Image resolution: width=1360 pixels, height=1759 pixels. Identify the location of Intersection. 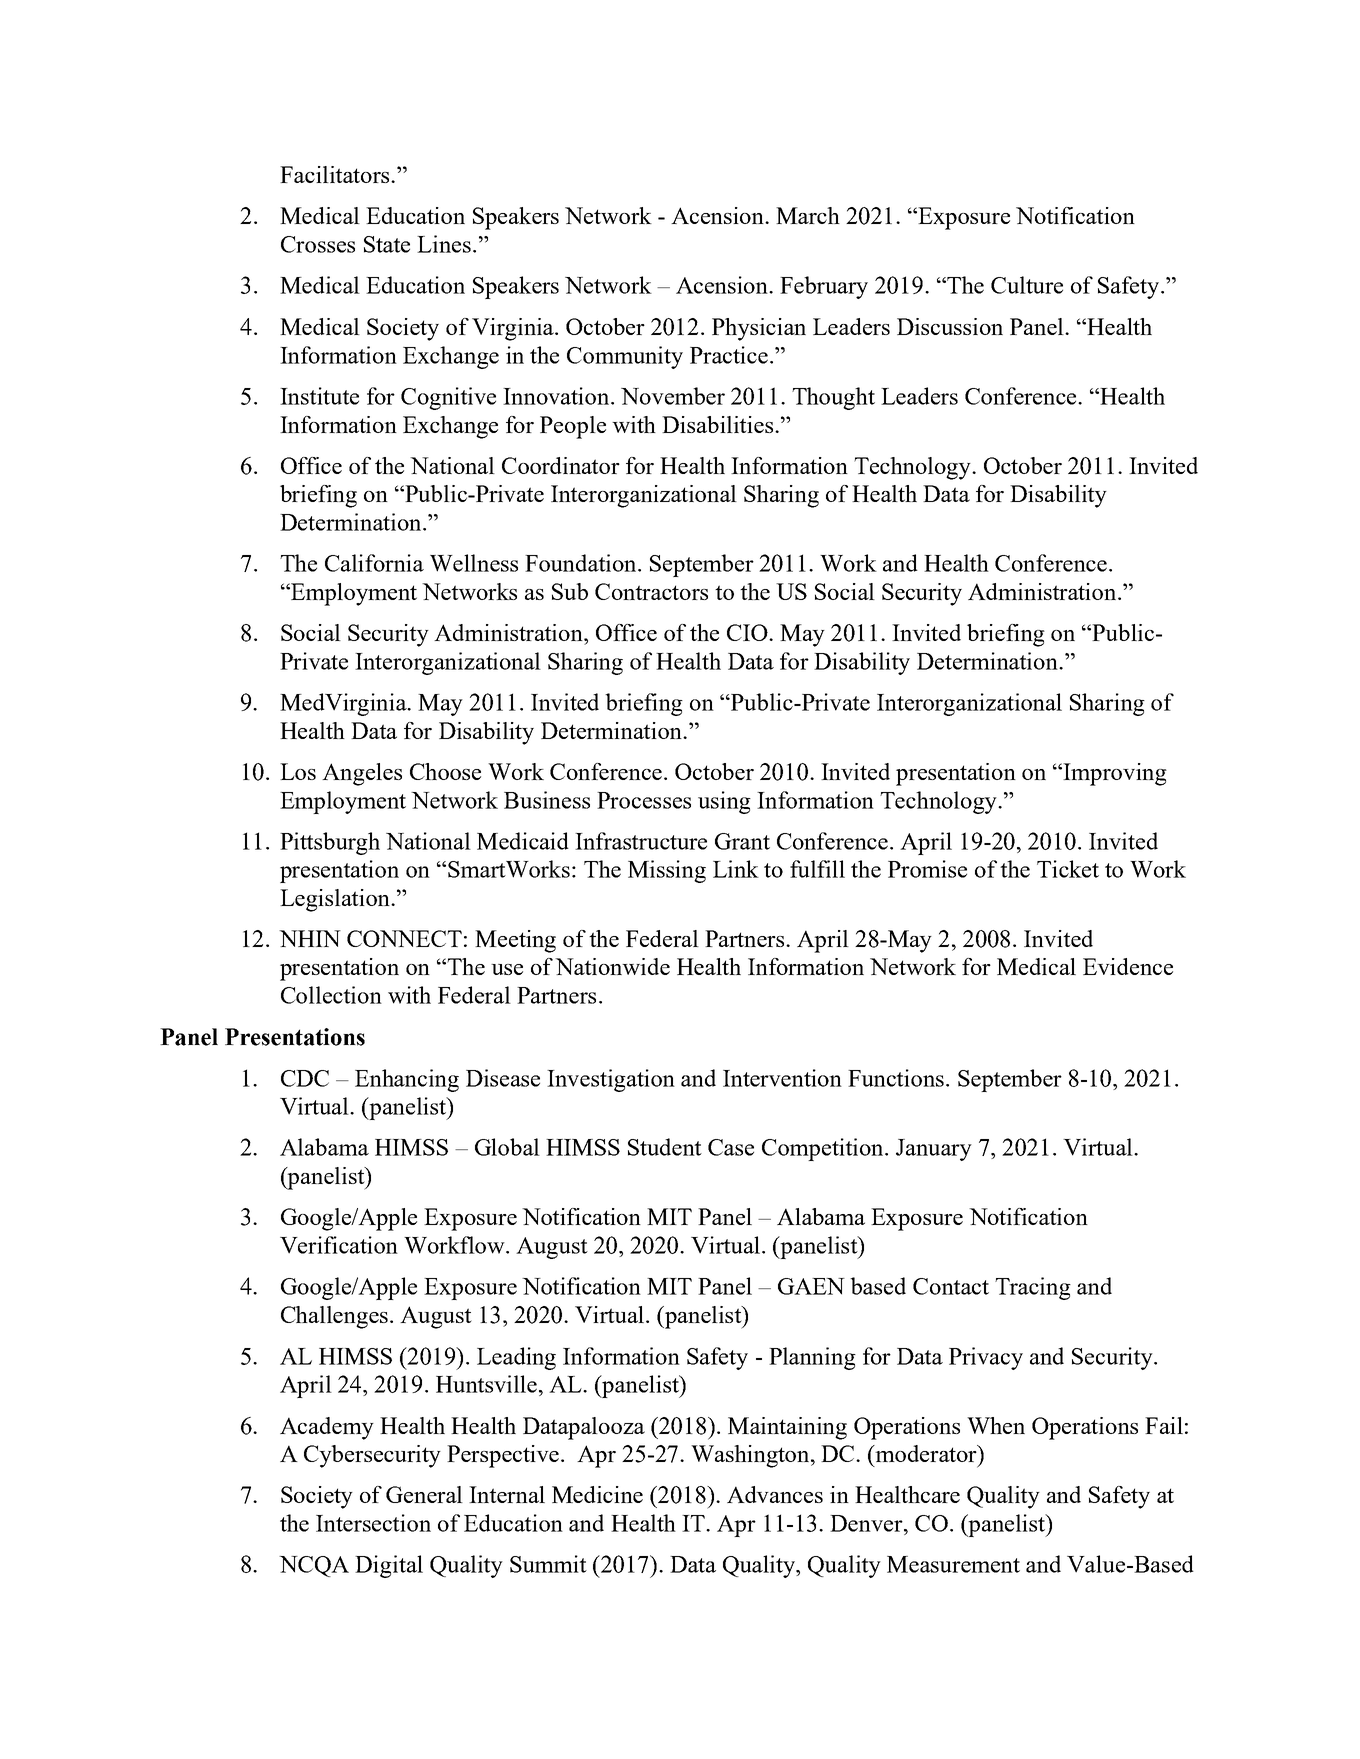
(373, 1523).
